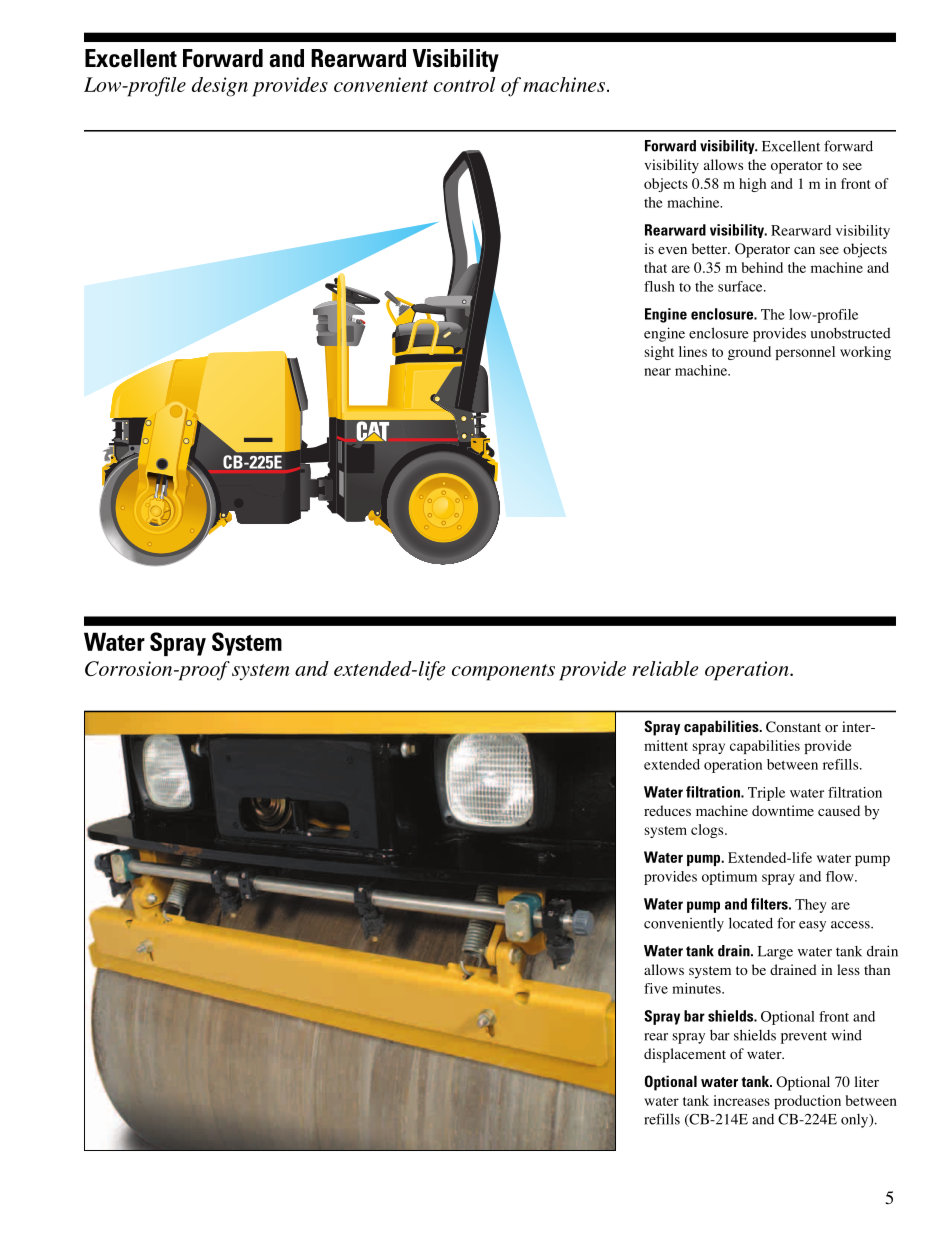 Image resolution: width=952 pixels, height=1233 pixels. What do you see at coordinates (807, 1102) in the image?
I see `production` at bounding box center [807, 1102].
